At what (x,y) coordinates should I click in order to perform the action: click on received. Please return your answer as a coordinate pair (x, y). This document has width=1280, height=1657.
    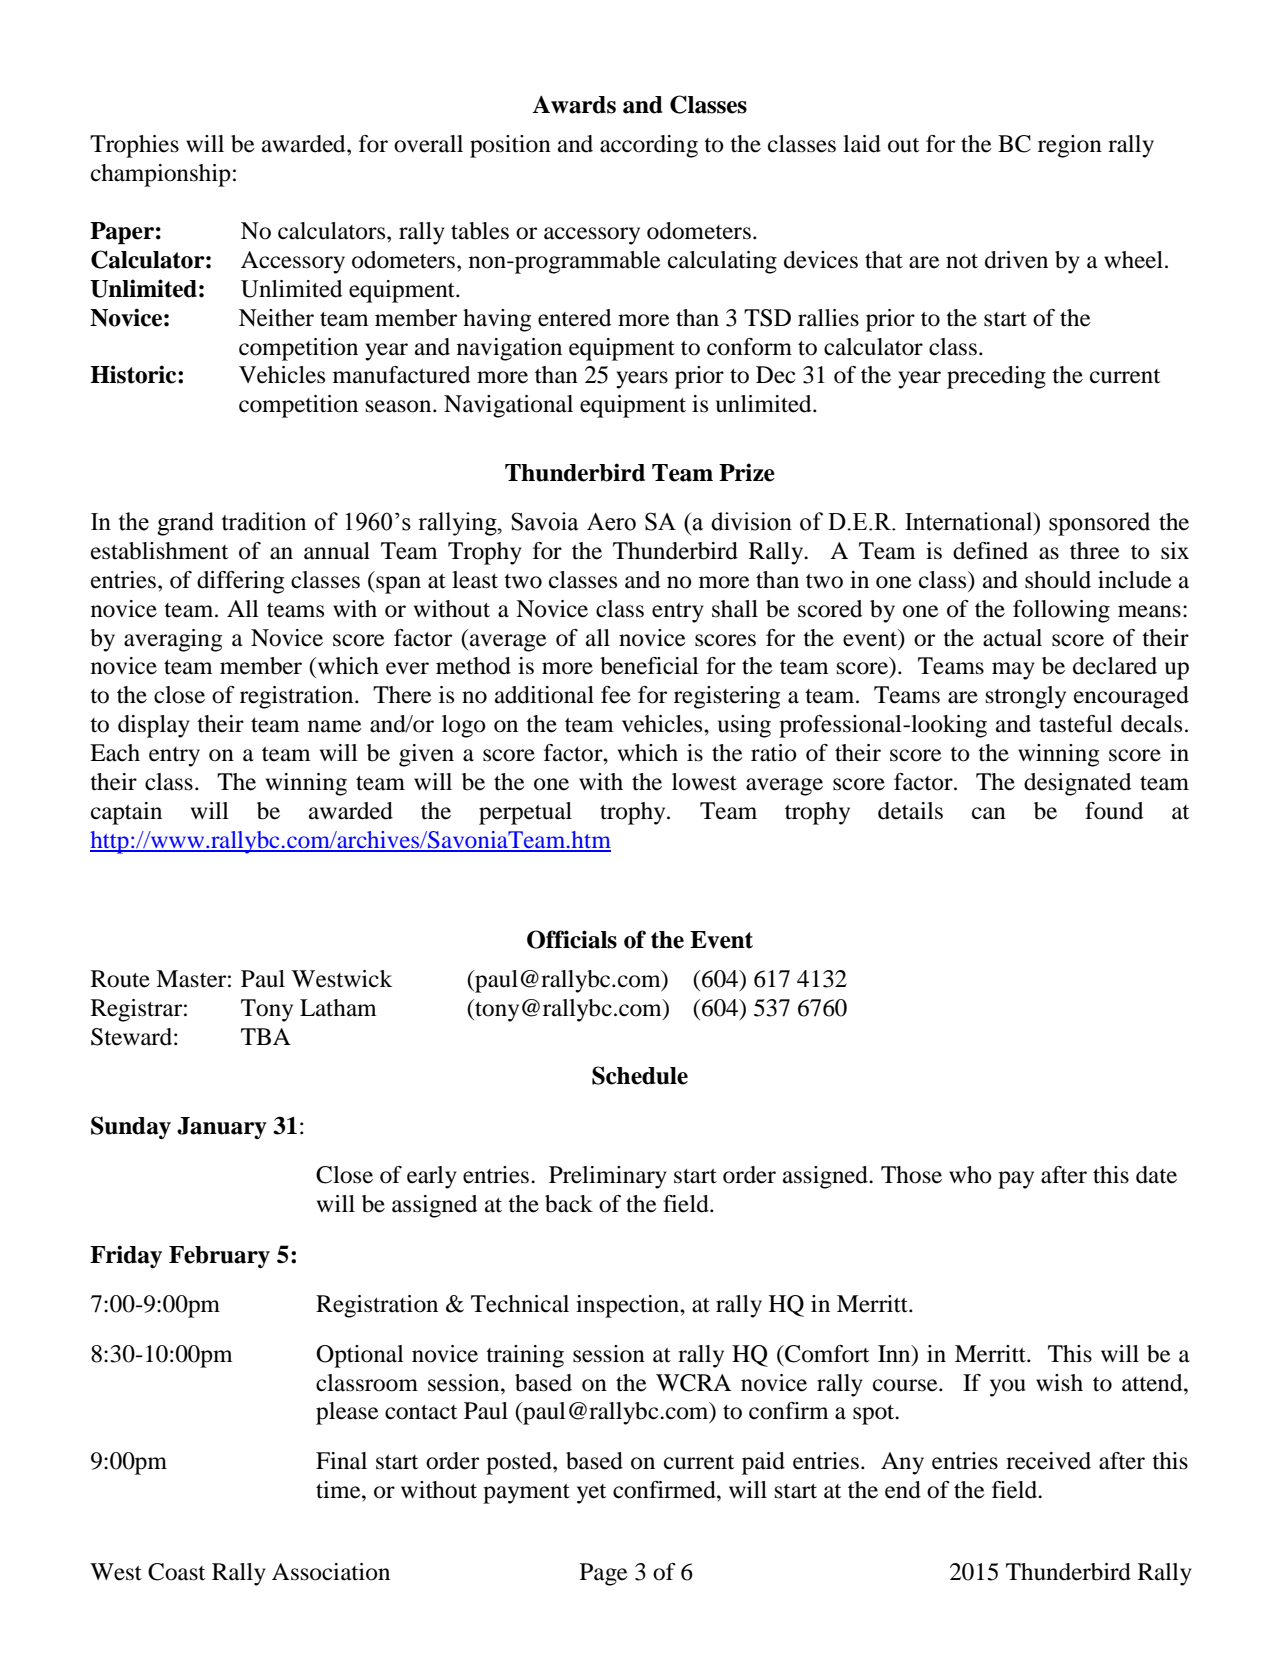
    Looking at the image, I should click on (1048, 1461).
